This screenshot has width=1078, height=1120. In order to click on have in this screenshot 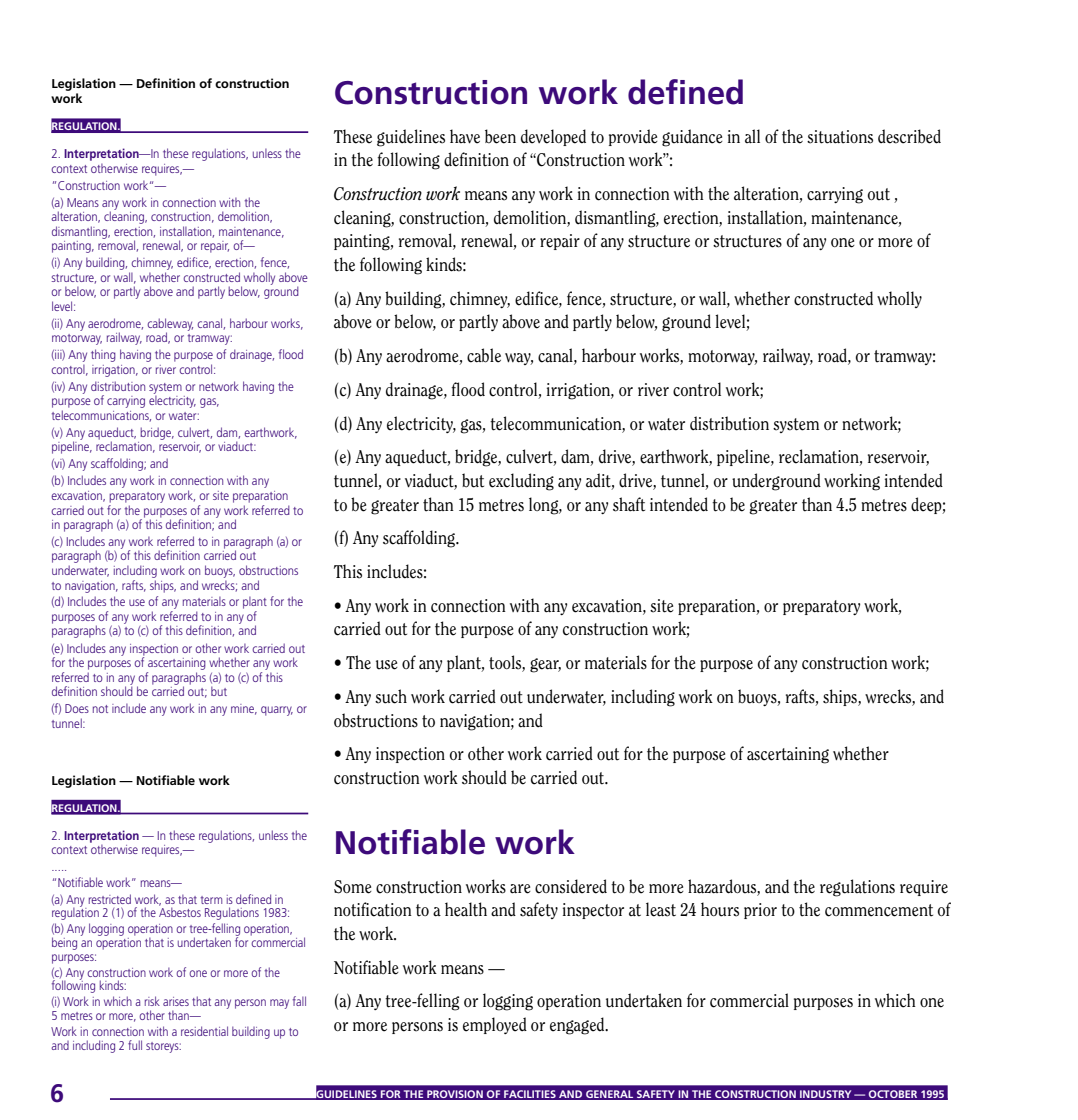, I will do `click(465, 136)`.
